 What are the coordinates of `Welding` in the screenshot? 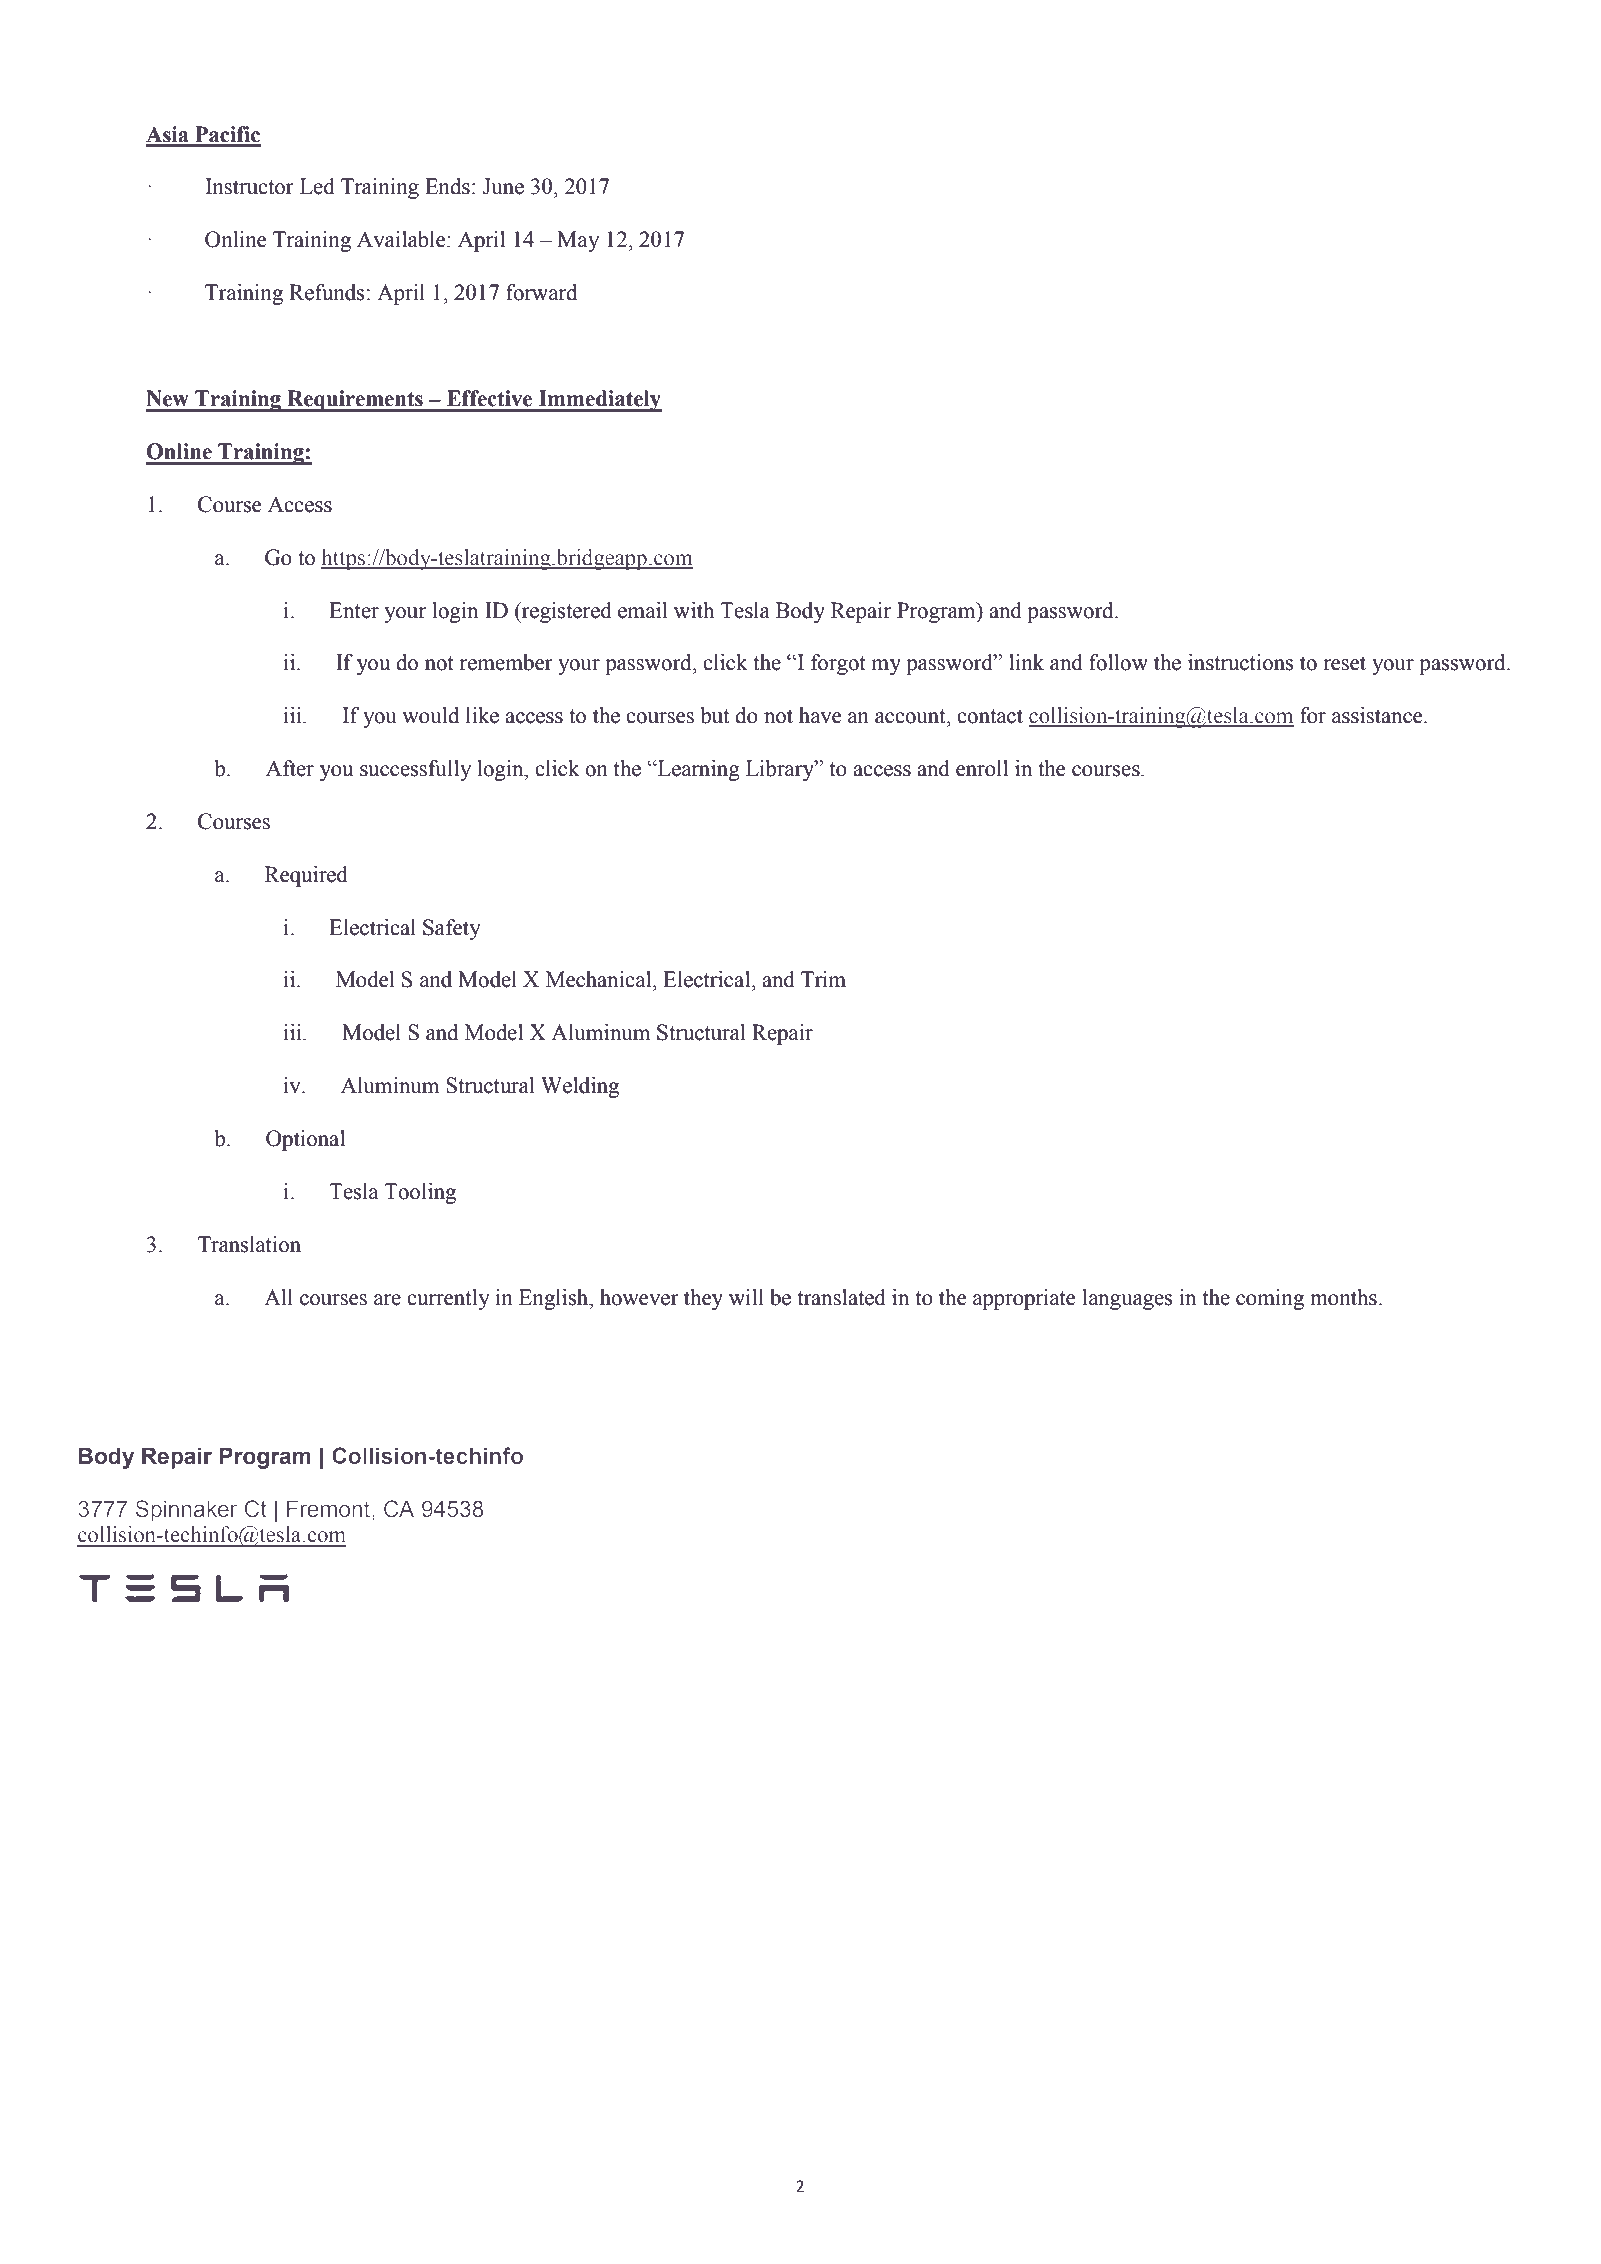 It's located at (580, 1087).
